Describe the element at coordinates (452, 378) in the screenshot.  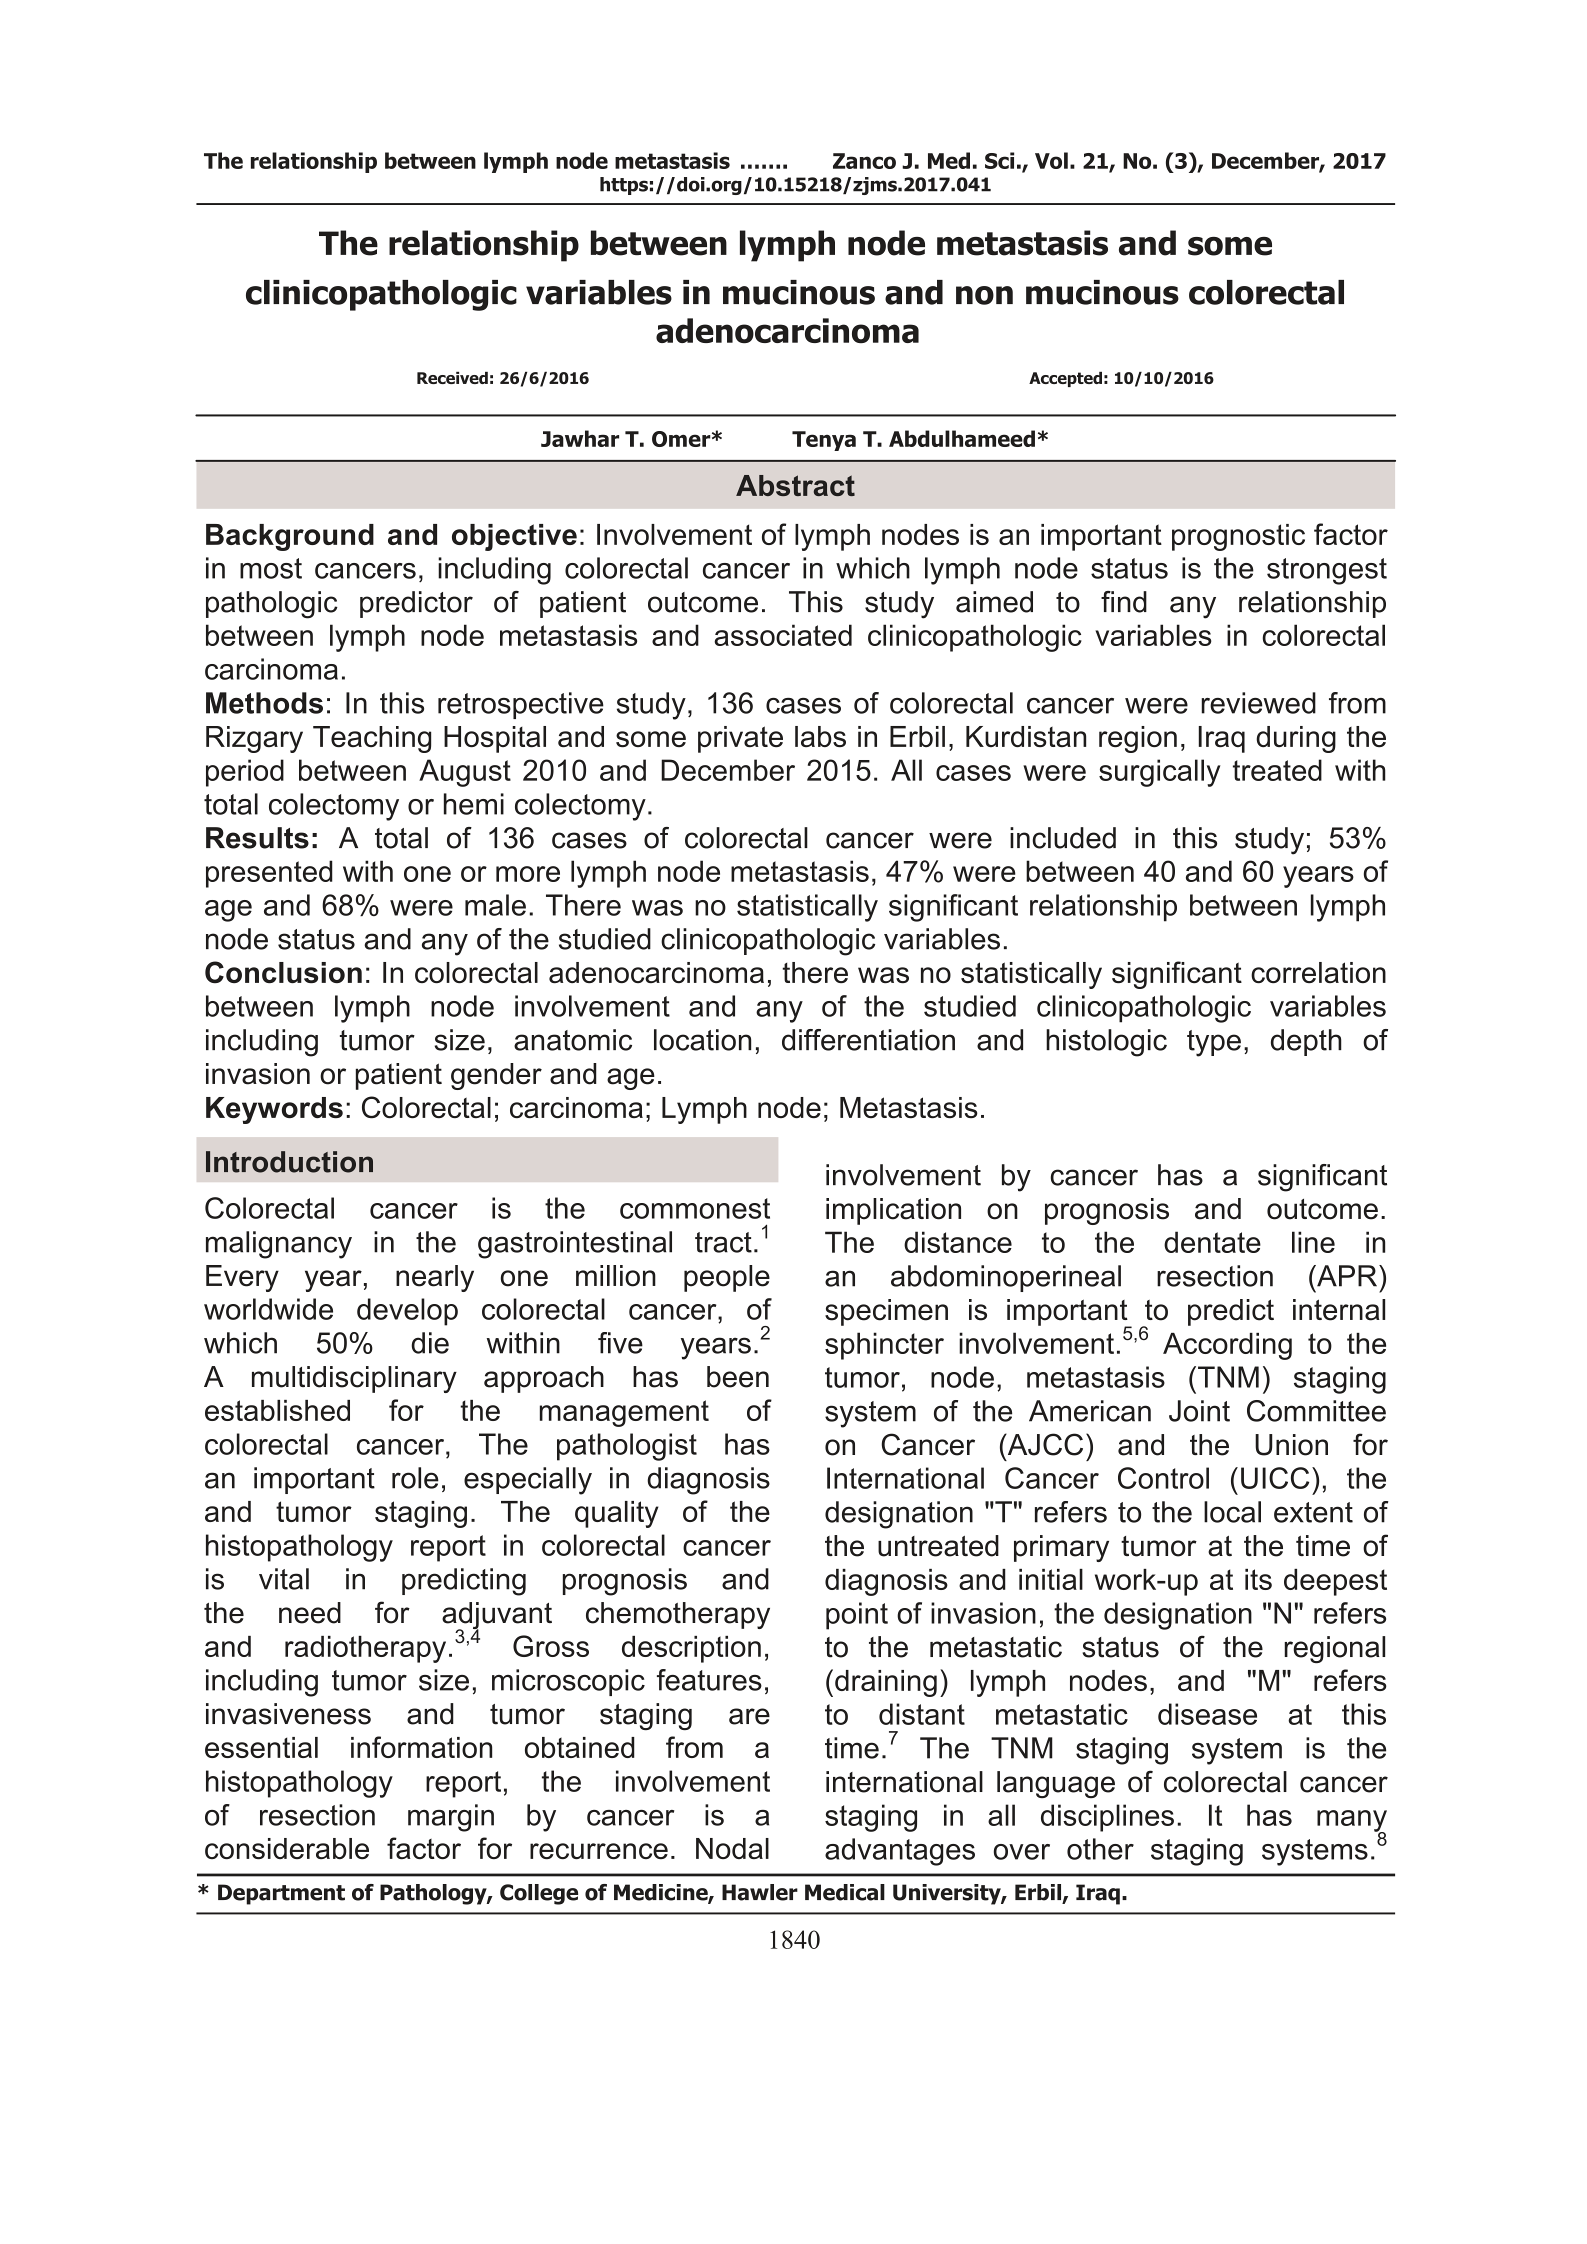
I see `Received` at that location.
